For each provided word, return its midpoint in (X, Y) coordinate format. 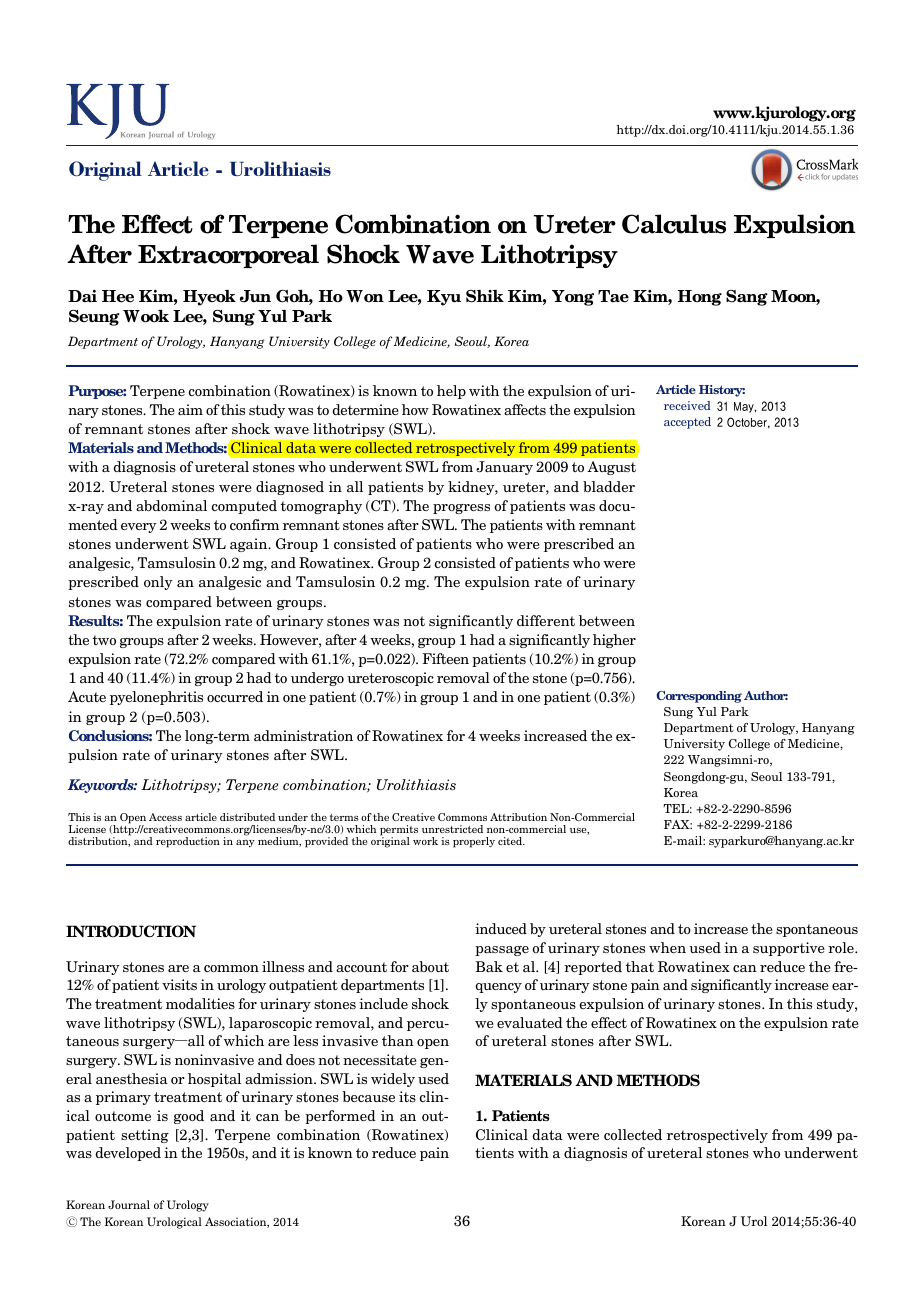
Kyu (444, 298)
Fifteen (445, 658)
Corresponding (699, 697)
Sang (746, 298)
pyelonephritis (156, 698)
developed (128, 1154)
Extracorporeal (228, 256)
